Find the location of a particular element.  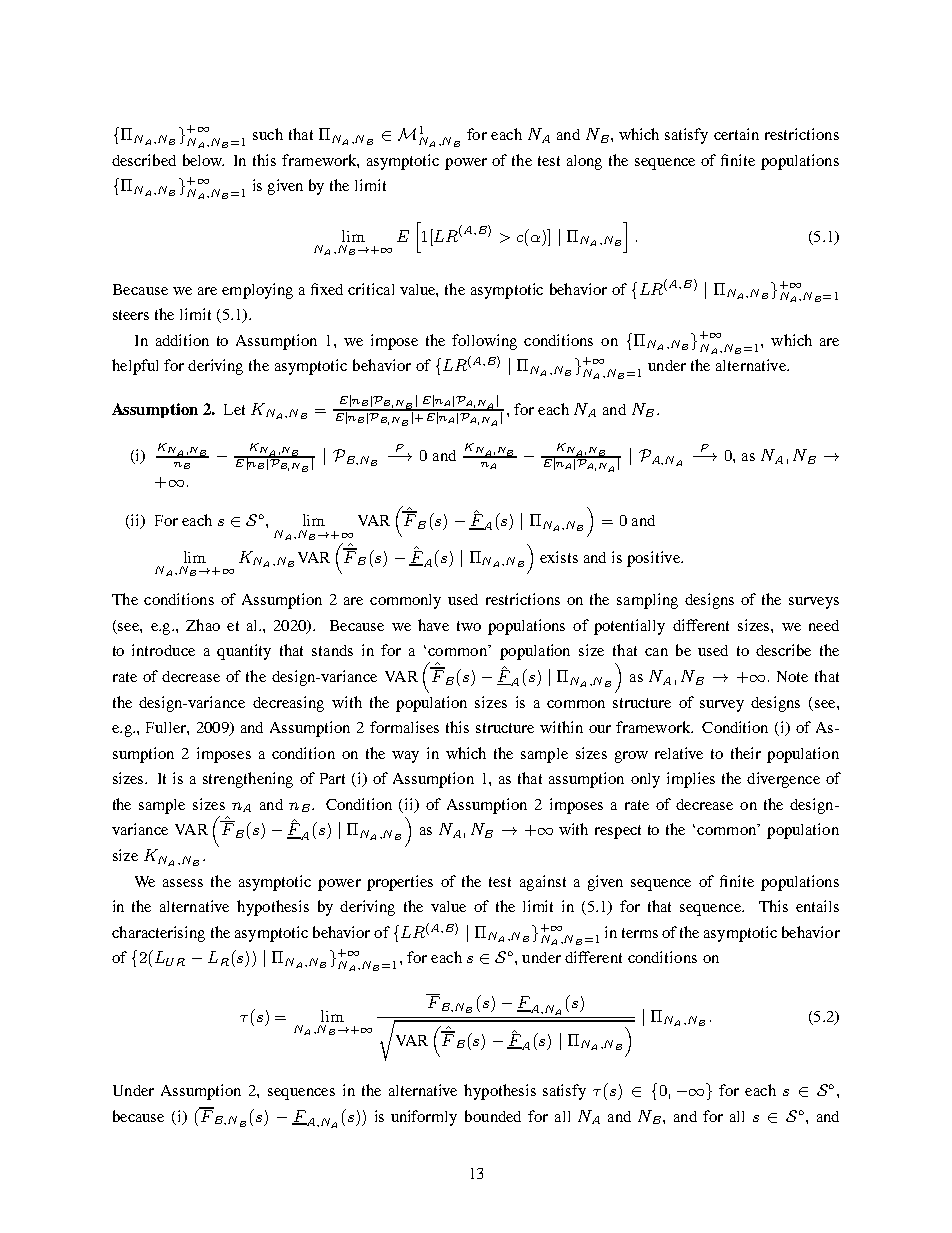

strengthening is located at coordinates (248, 780).
